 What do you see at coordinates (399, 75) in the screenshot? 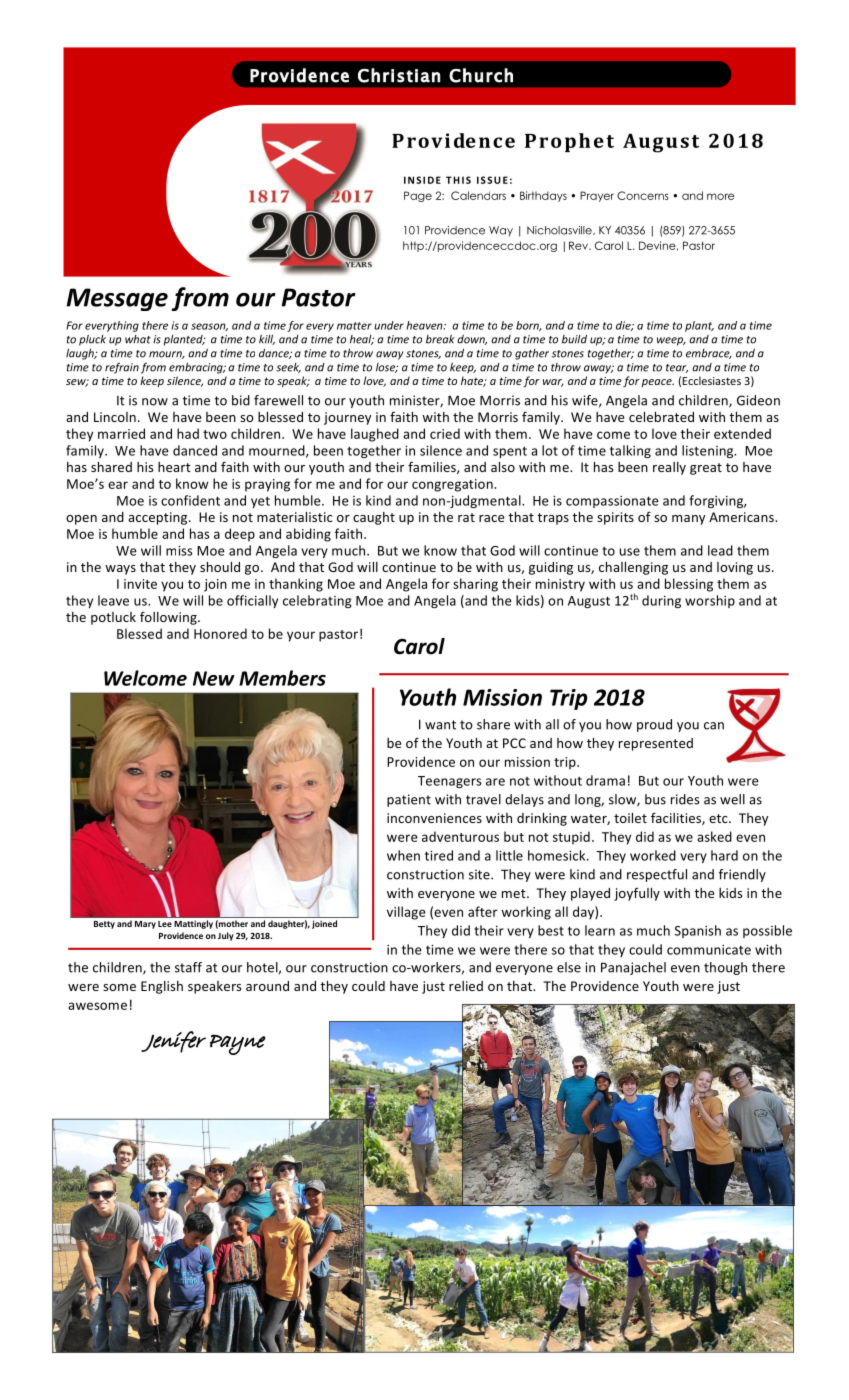
I see `Christian` at bounding box center [399, 75].
